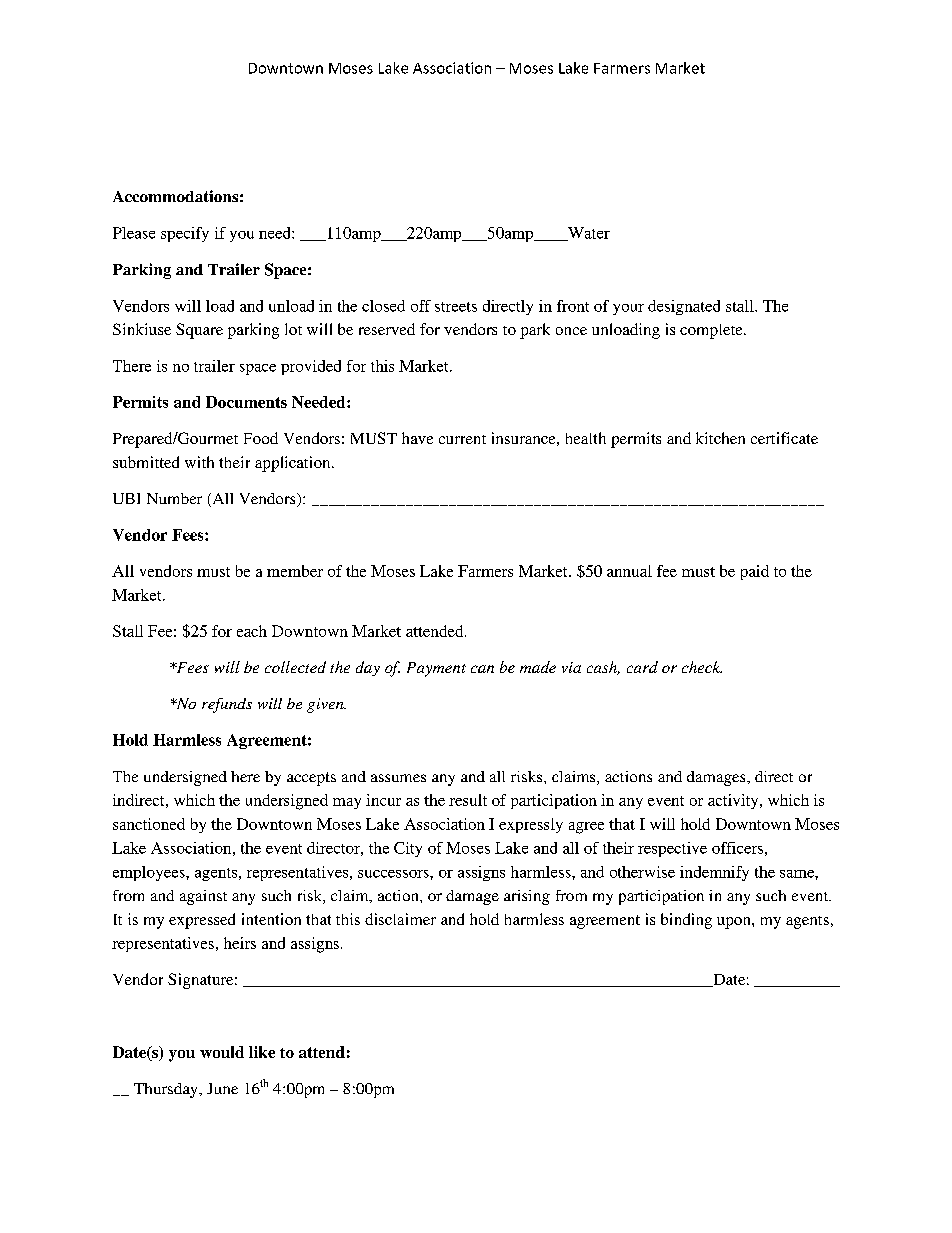  Describe the element at coordinates (686, 921) in the page. I see `binding` at that location.
